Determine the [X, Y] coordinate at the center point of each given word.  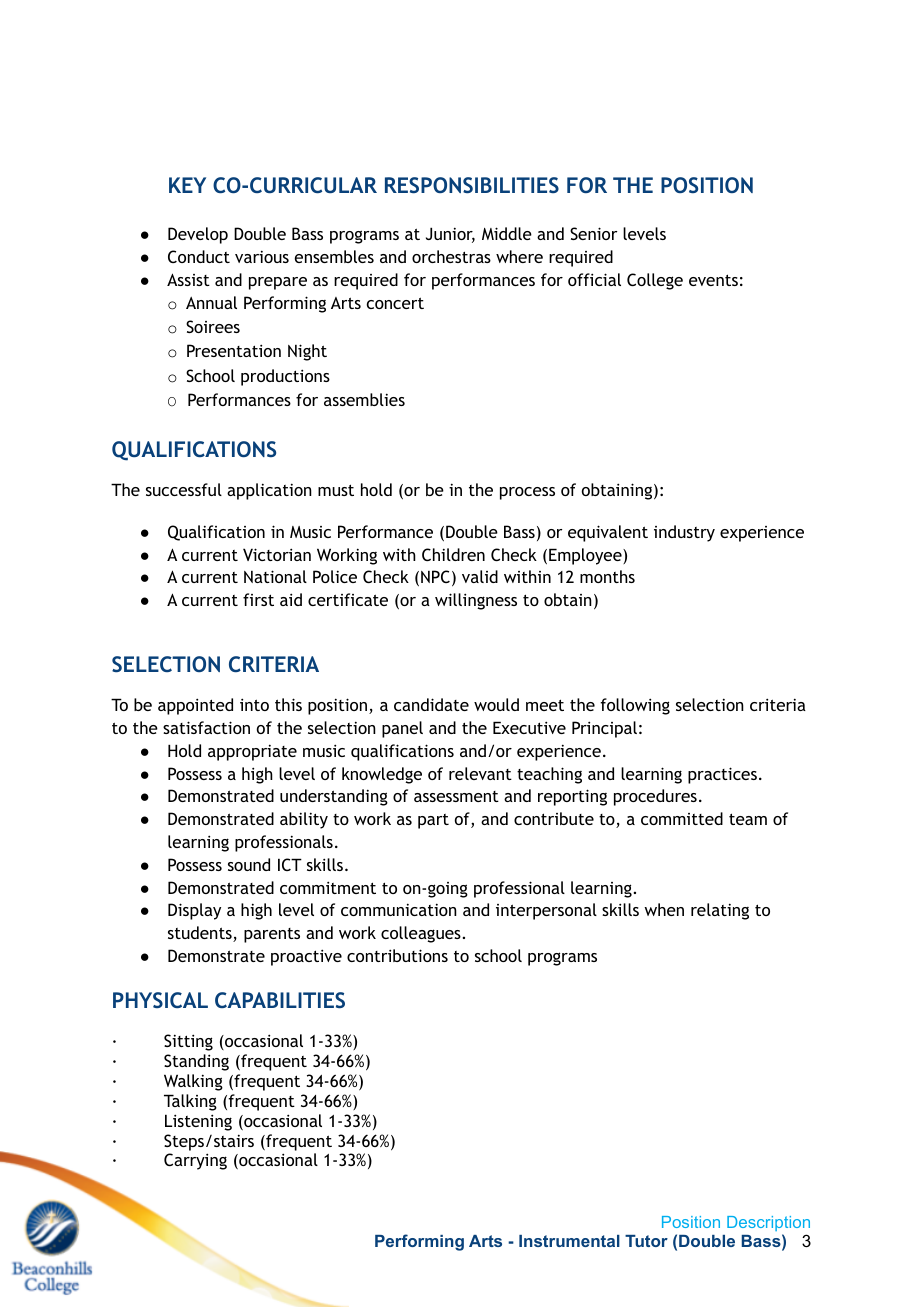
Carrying [195, 1161]
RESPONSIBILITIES [472, 185]
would [496, 704]
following [635, 706]
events [713, 280]
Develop [198, 235]
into [254, 704]
